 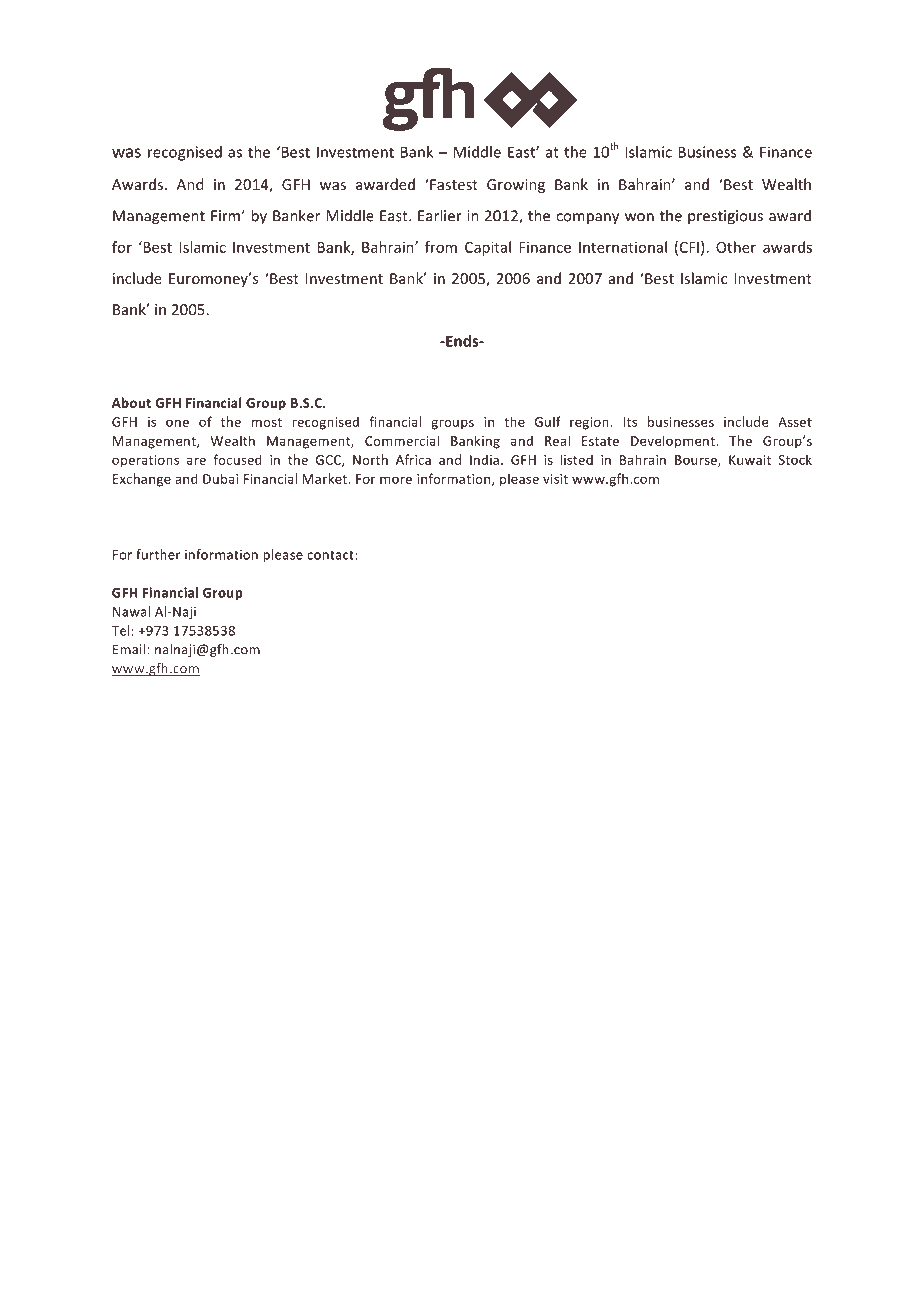 I want to click on prestigious, so click(x=725, y=217).
